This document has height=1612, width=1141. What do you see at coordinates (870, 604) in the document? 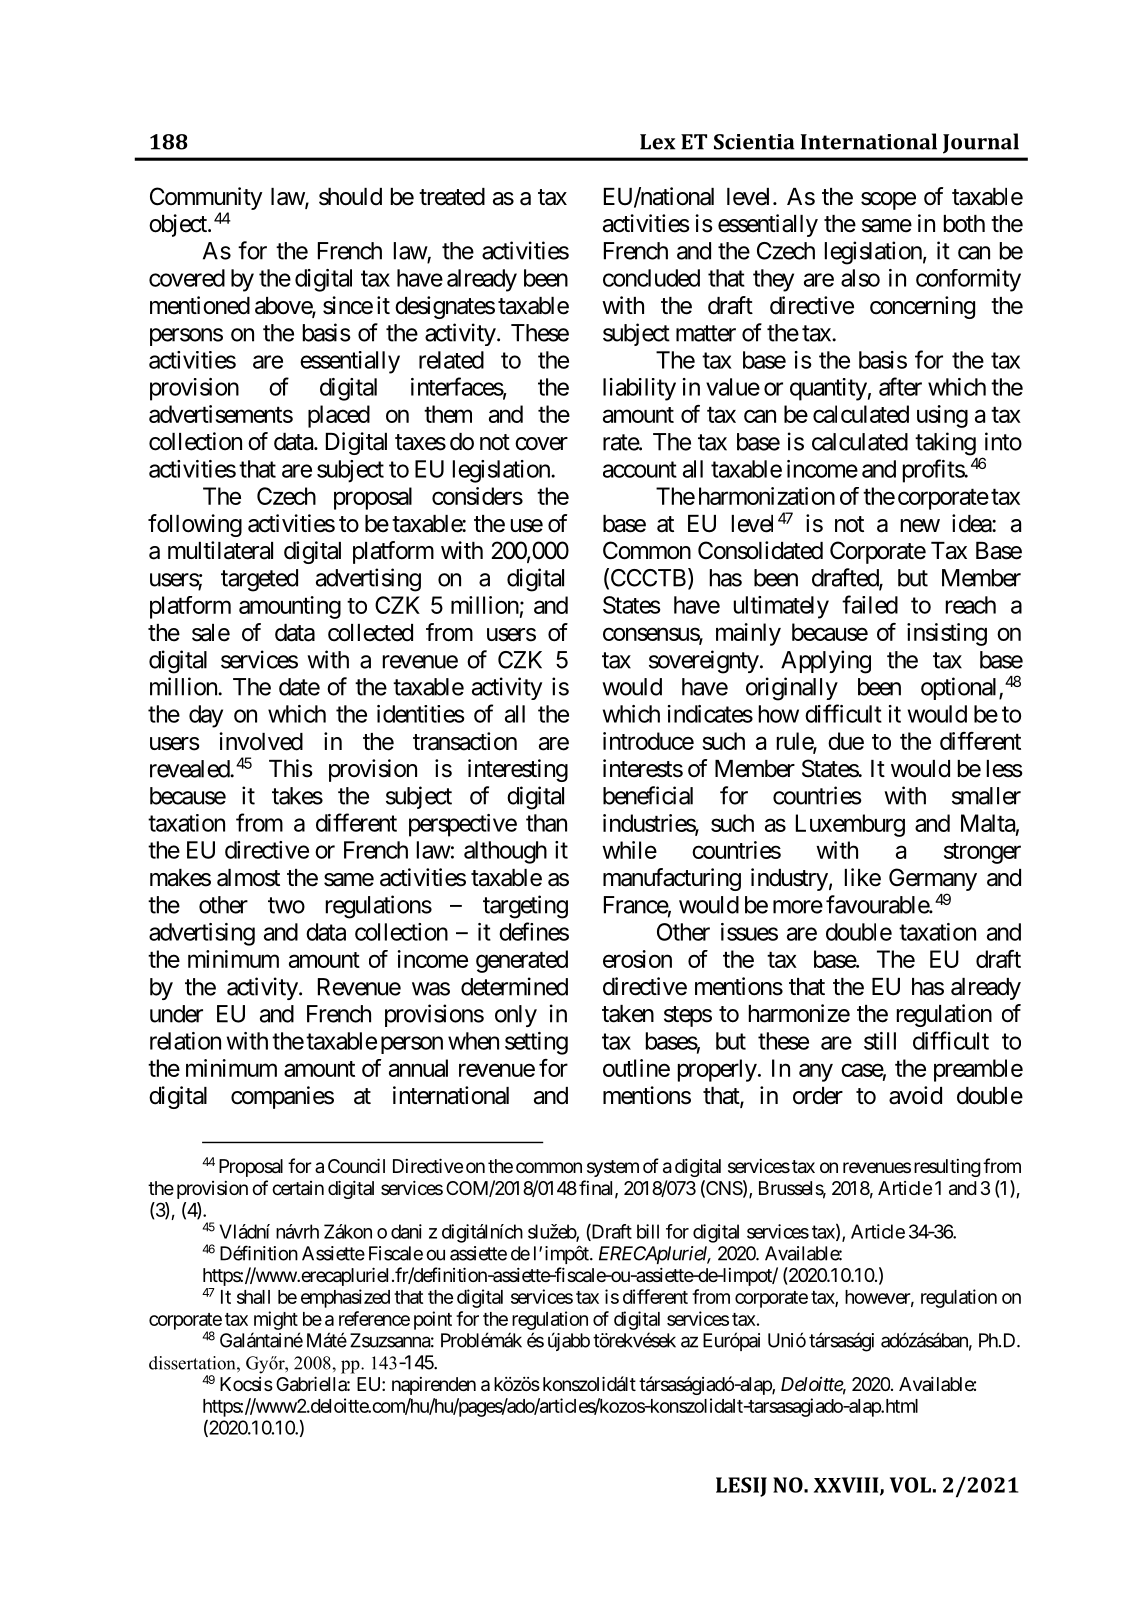
I see `failed` at bounding box center [870, 604].
